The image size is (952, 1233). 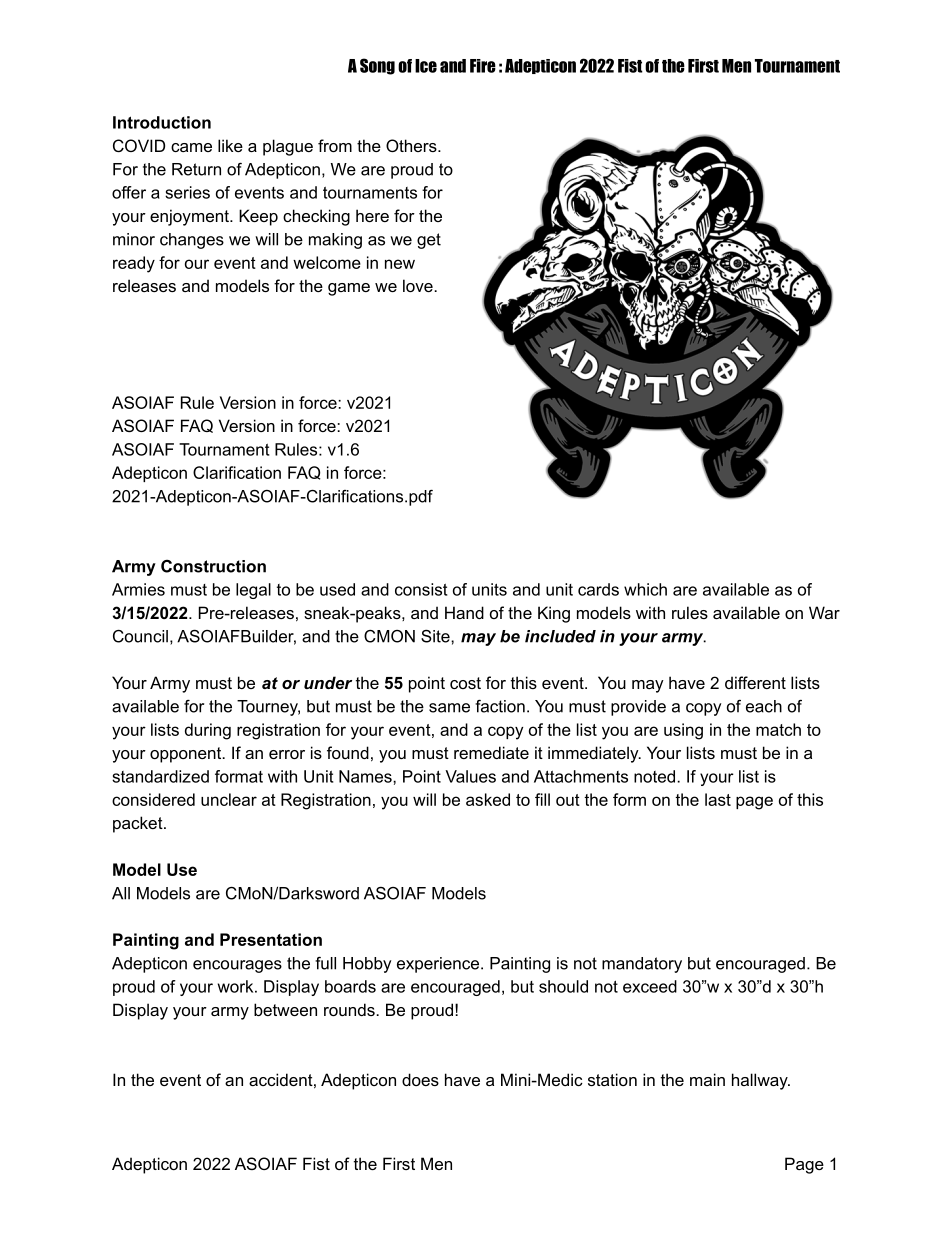 I want to click on match, so click(x=778, y=729).
